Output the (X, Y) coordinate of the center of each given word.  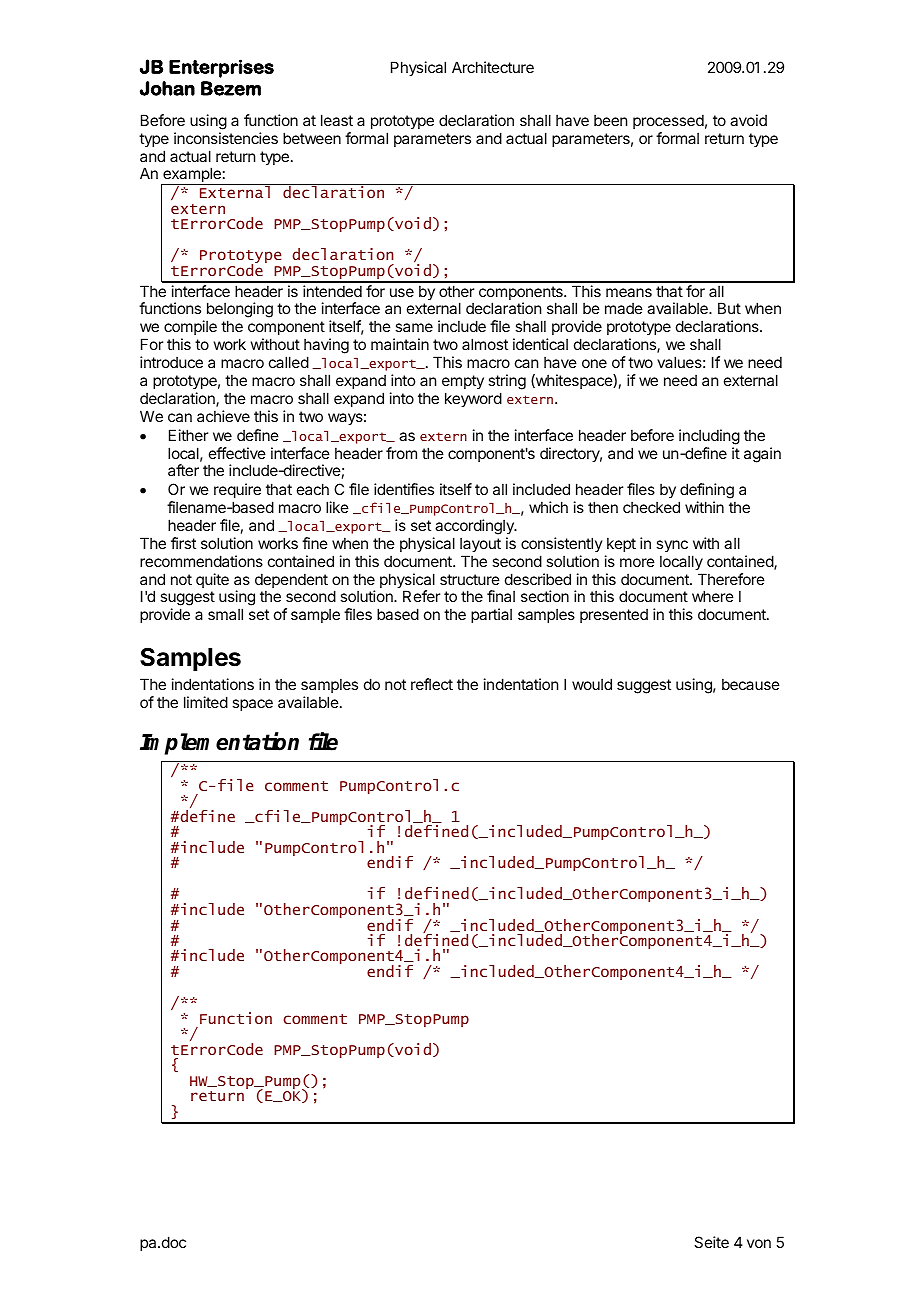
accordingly (475, 527)
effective (237, 453)
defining (707, 492)
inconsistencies (226, 138)
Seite (711, 1242)
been (610, 120)
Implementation (219, 744)
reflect (432, 684)
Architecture (493, 67)
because (751, 684)
